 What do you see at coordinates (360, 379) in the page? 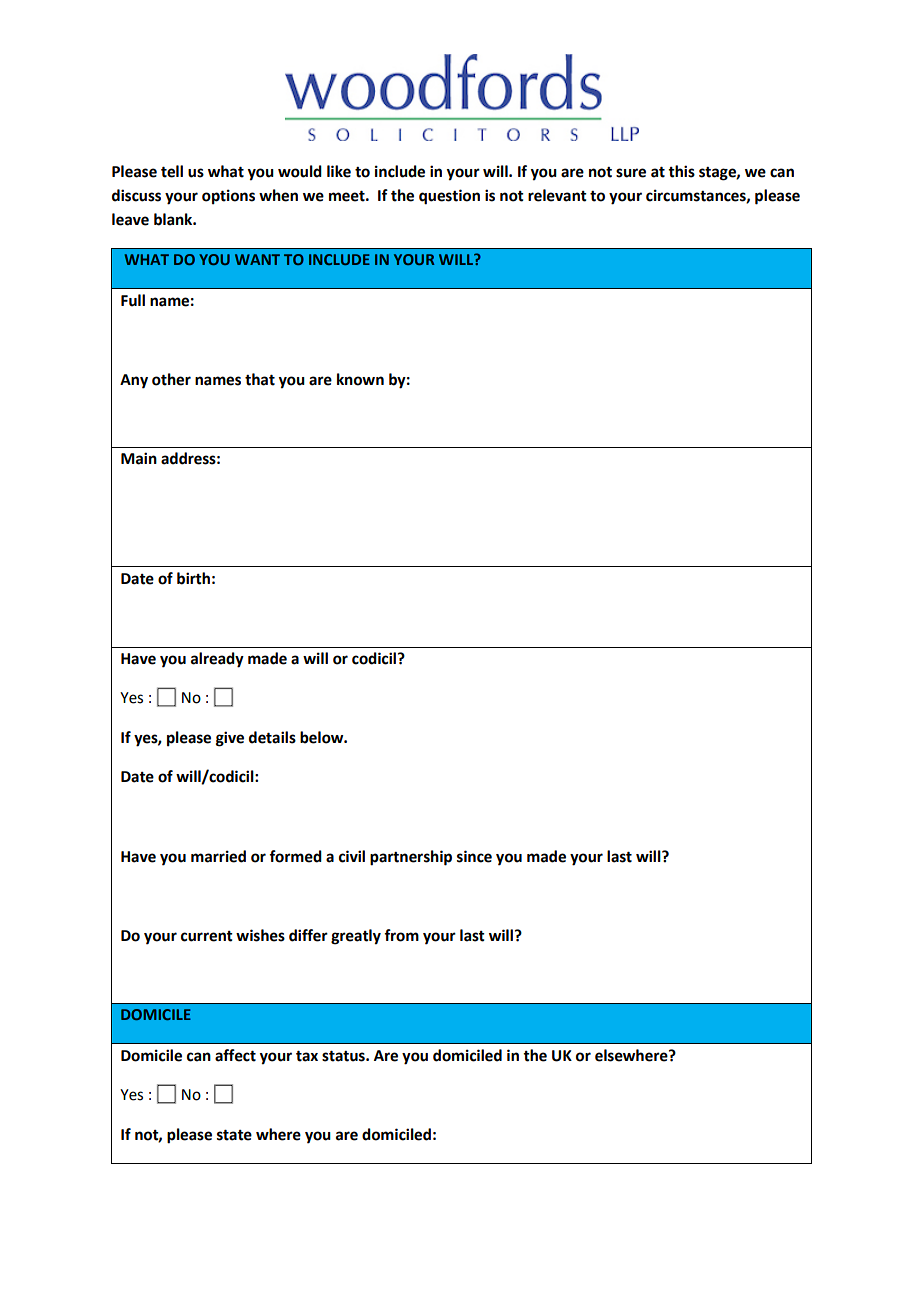
I see `known` at bounding box center [360, 379].
